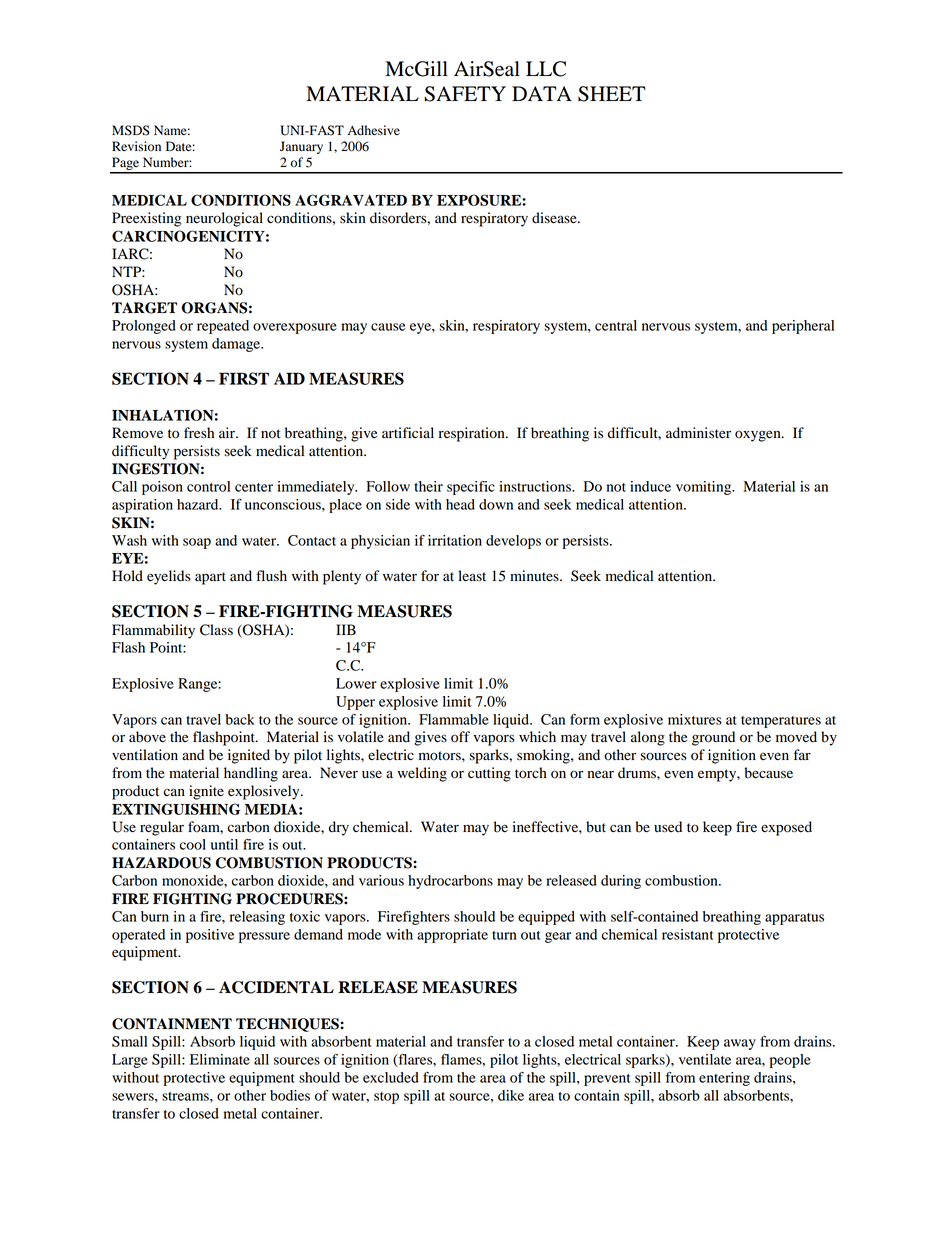 Image resolution: width=952 pixels, height=1233 pixels. Describe the element at coordinates (210, 578) in the screenshot. I see `apart` at that location.
